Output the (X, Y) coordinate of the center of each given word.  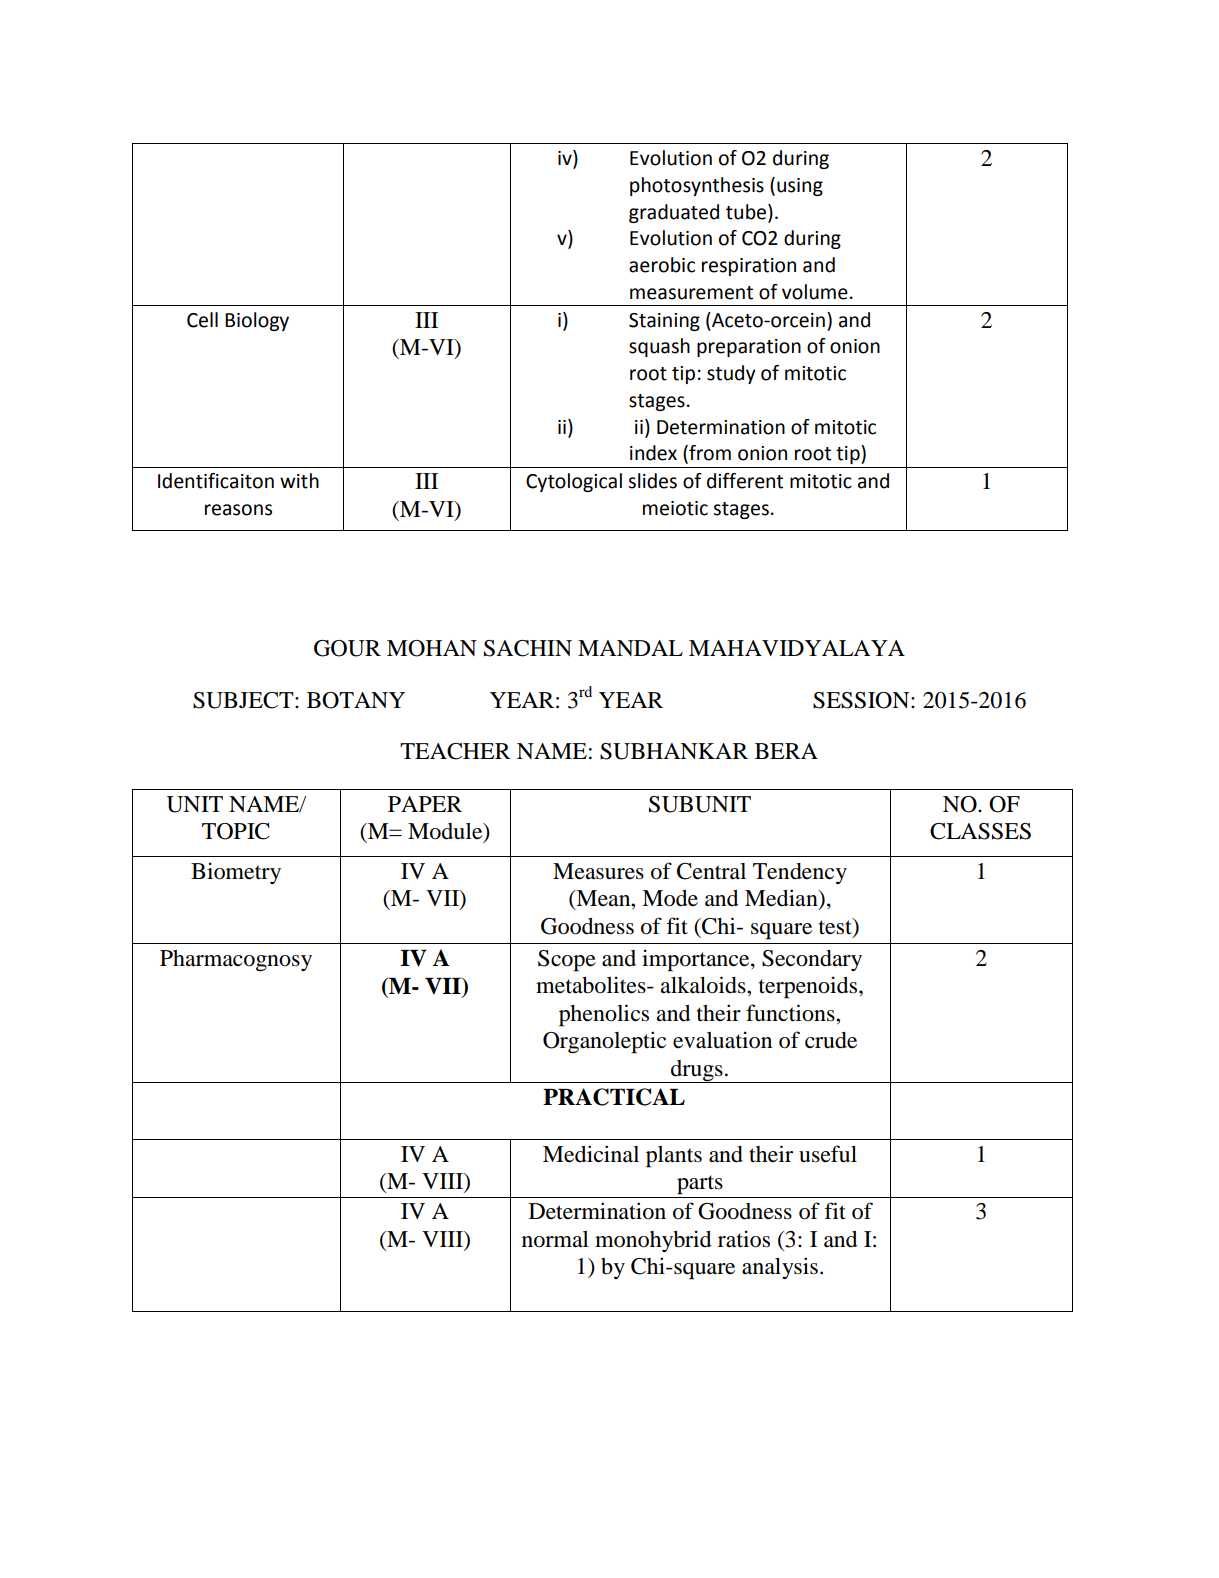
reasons (238, 510)
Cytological (574, 482)
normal (555, 1239)
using (800, 187)
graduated (674, 213)
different (745, 481)
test (836, 926)
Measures (598, 871)
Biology (257, 321)
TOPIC (236, 831)
